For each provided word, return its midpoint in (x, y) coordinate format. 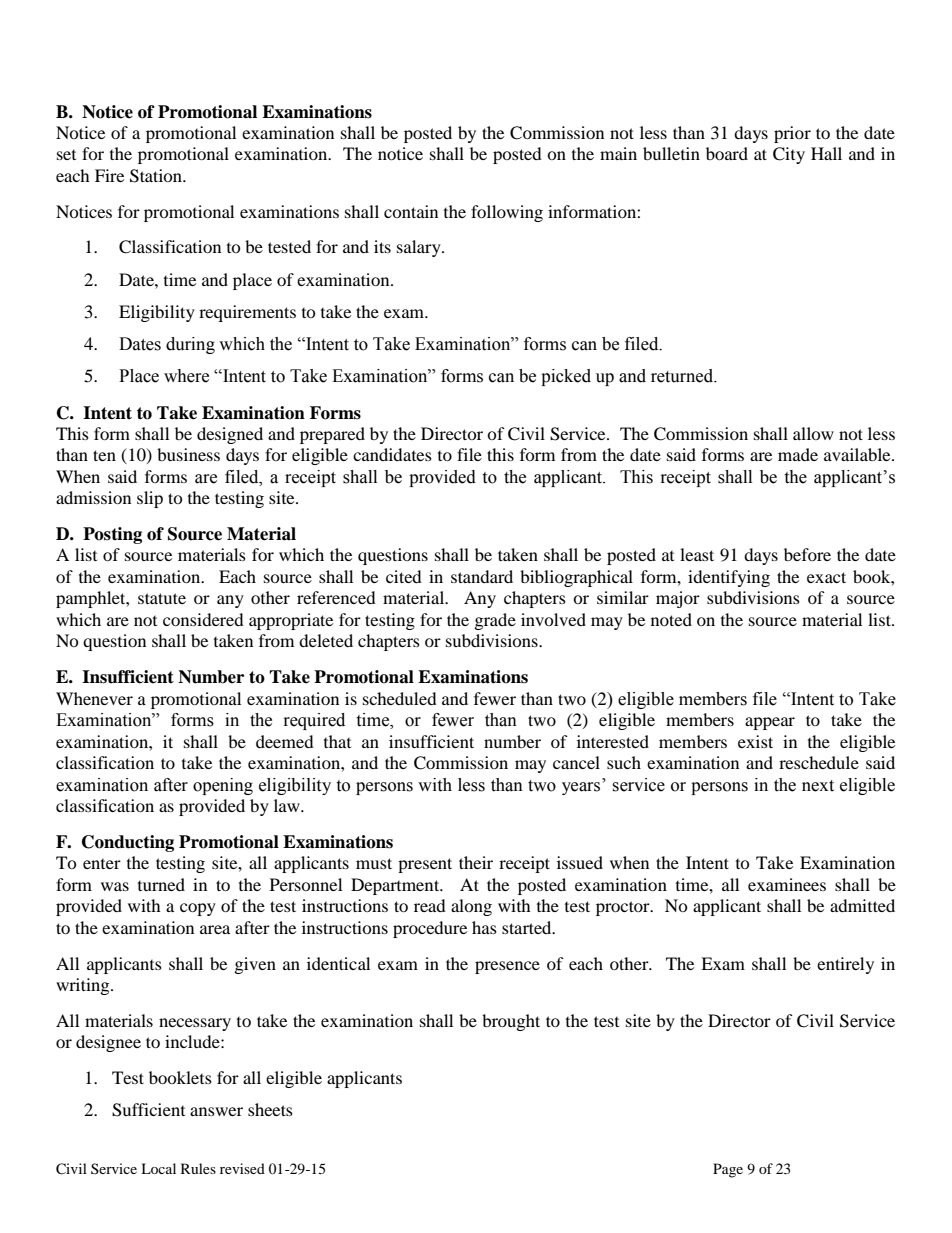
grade (495, 621)
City (789, 155)
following (507, 213)
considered (203, 619)
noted (671, 619)
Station (157, 176)
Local (158, 1168)
